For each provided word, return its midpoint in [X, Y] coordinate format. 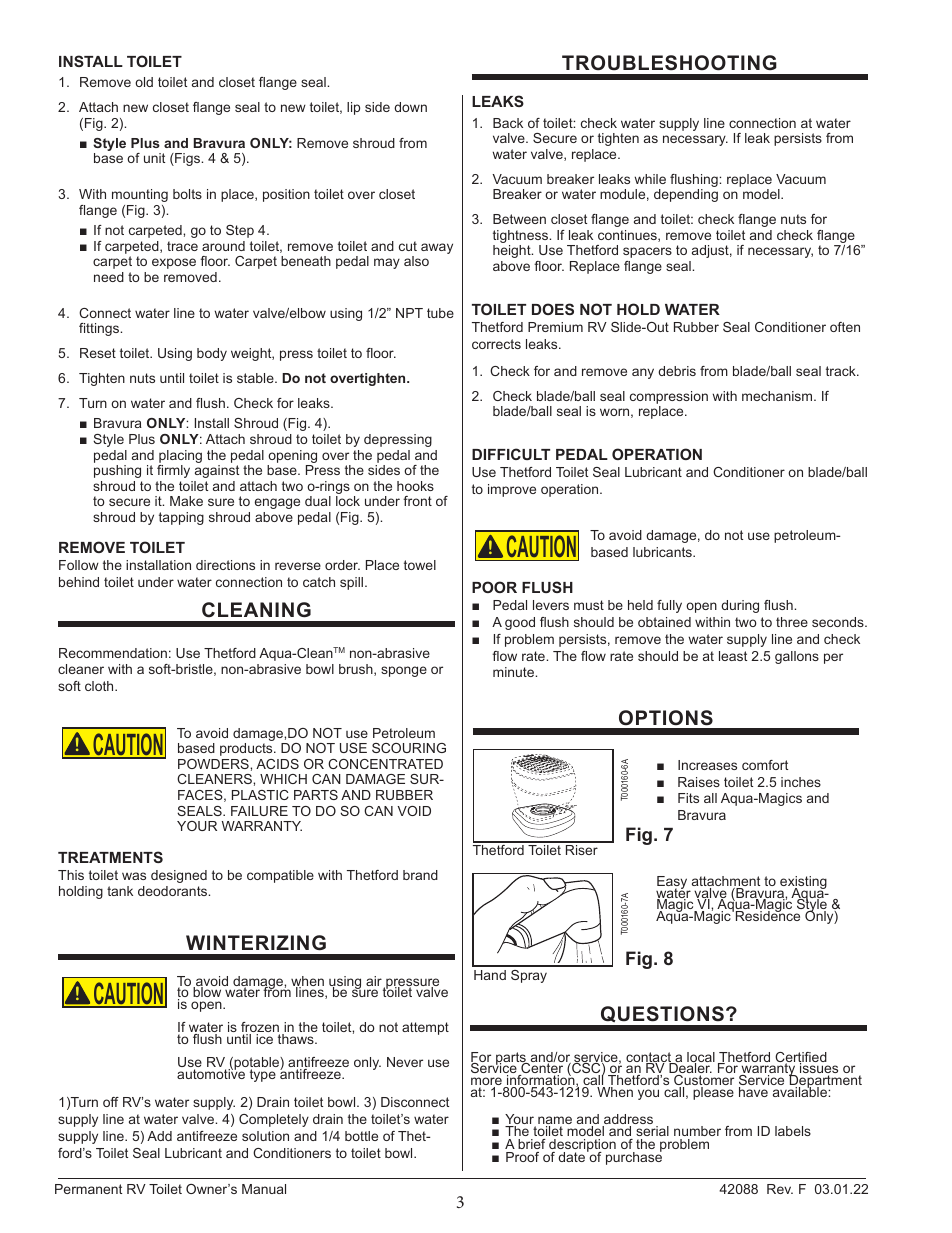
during [740, 606]
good [520, 623]
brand [420, 875]
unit [154, 158]
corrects [496, 344]
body [212, 354]
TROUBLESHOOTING [669, 63]
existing [802, 884]
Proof [522, 1157]
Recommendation [113, 653]
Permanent [88, 1189]
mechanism [778, 396]
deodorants [174, 891]
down [410, 107]
